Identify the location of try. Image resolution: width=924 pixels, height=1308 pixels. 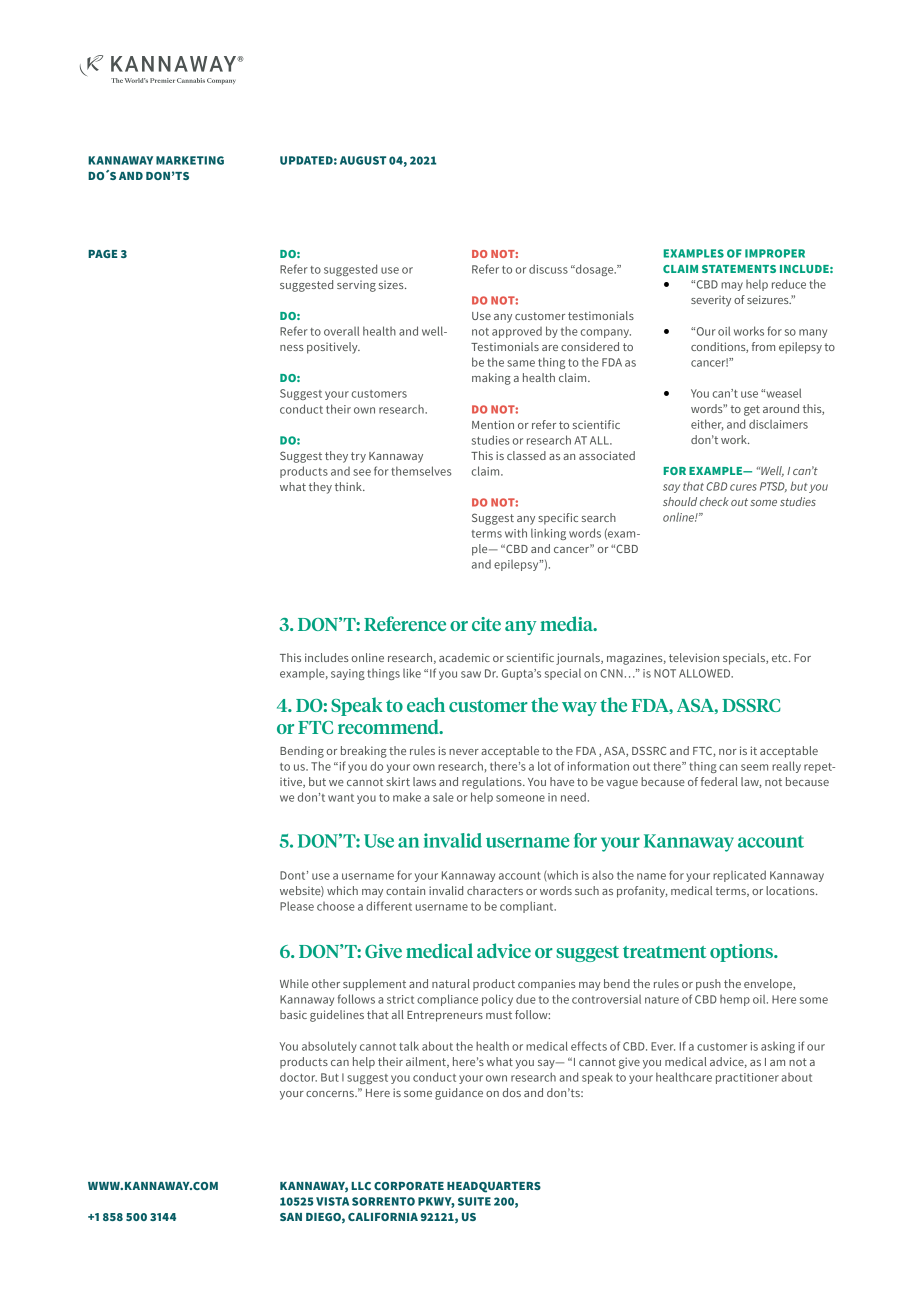
(358, 457).
